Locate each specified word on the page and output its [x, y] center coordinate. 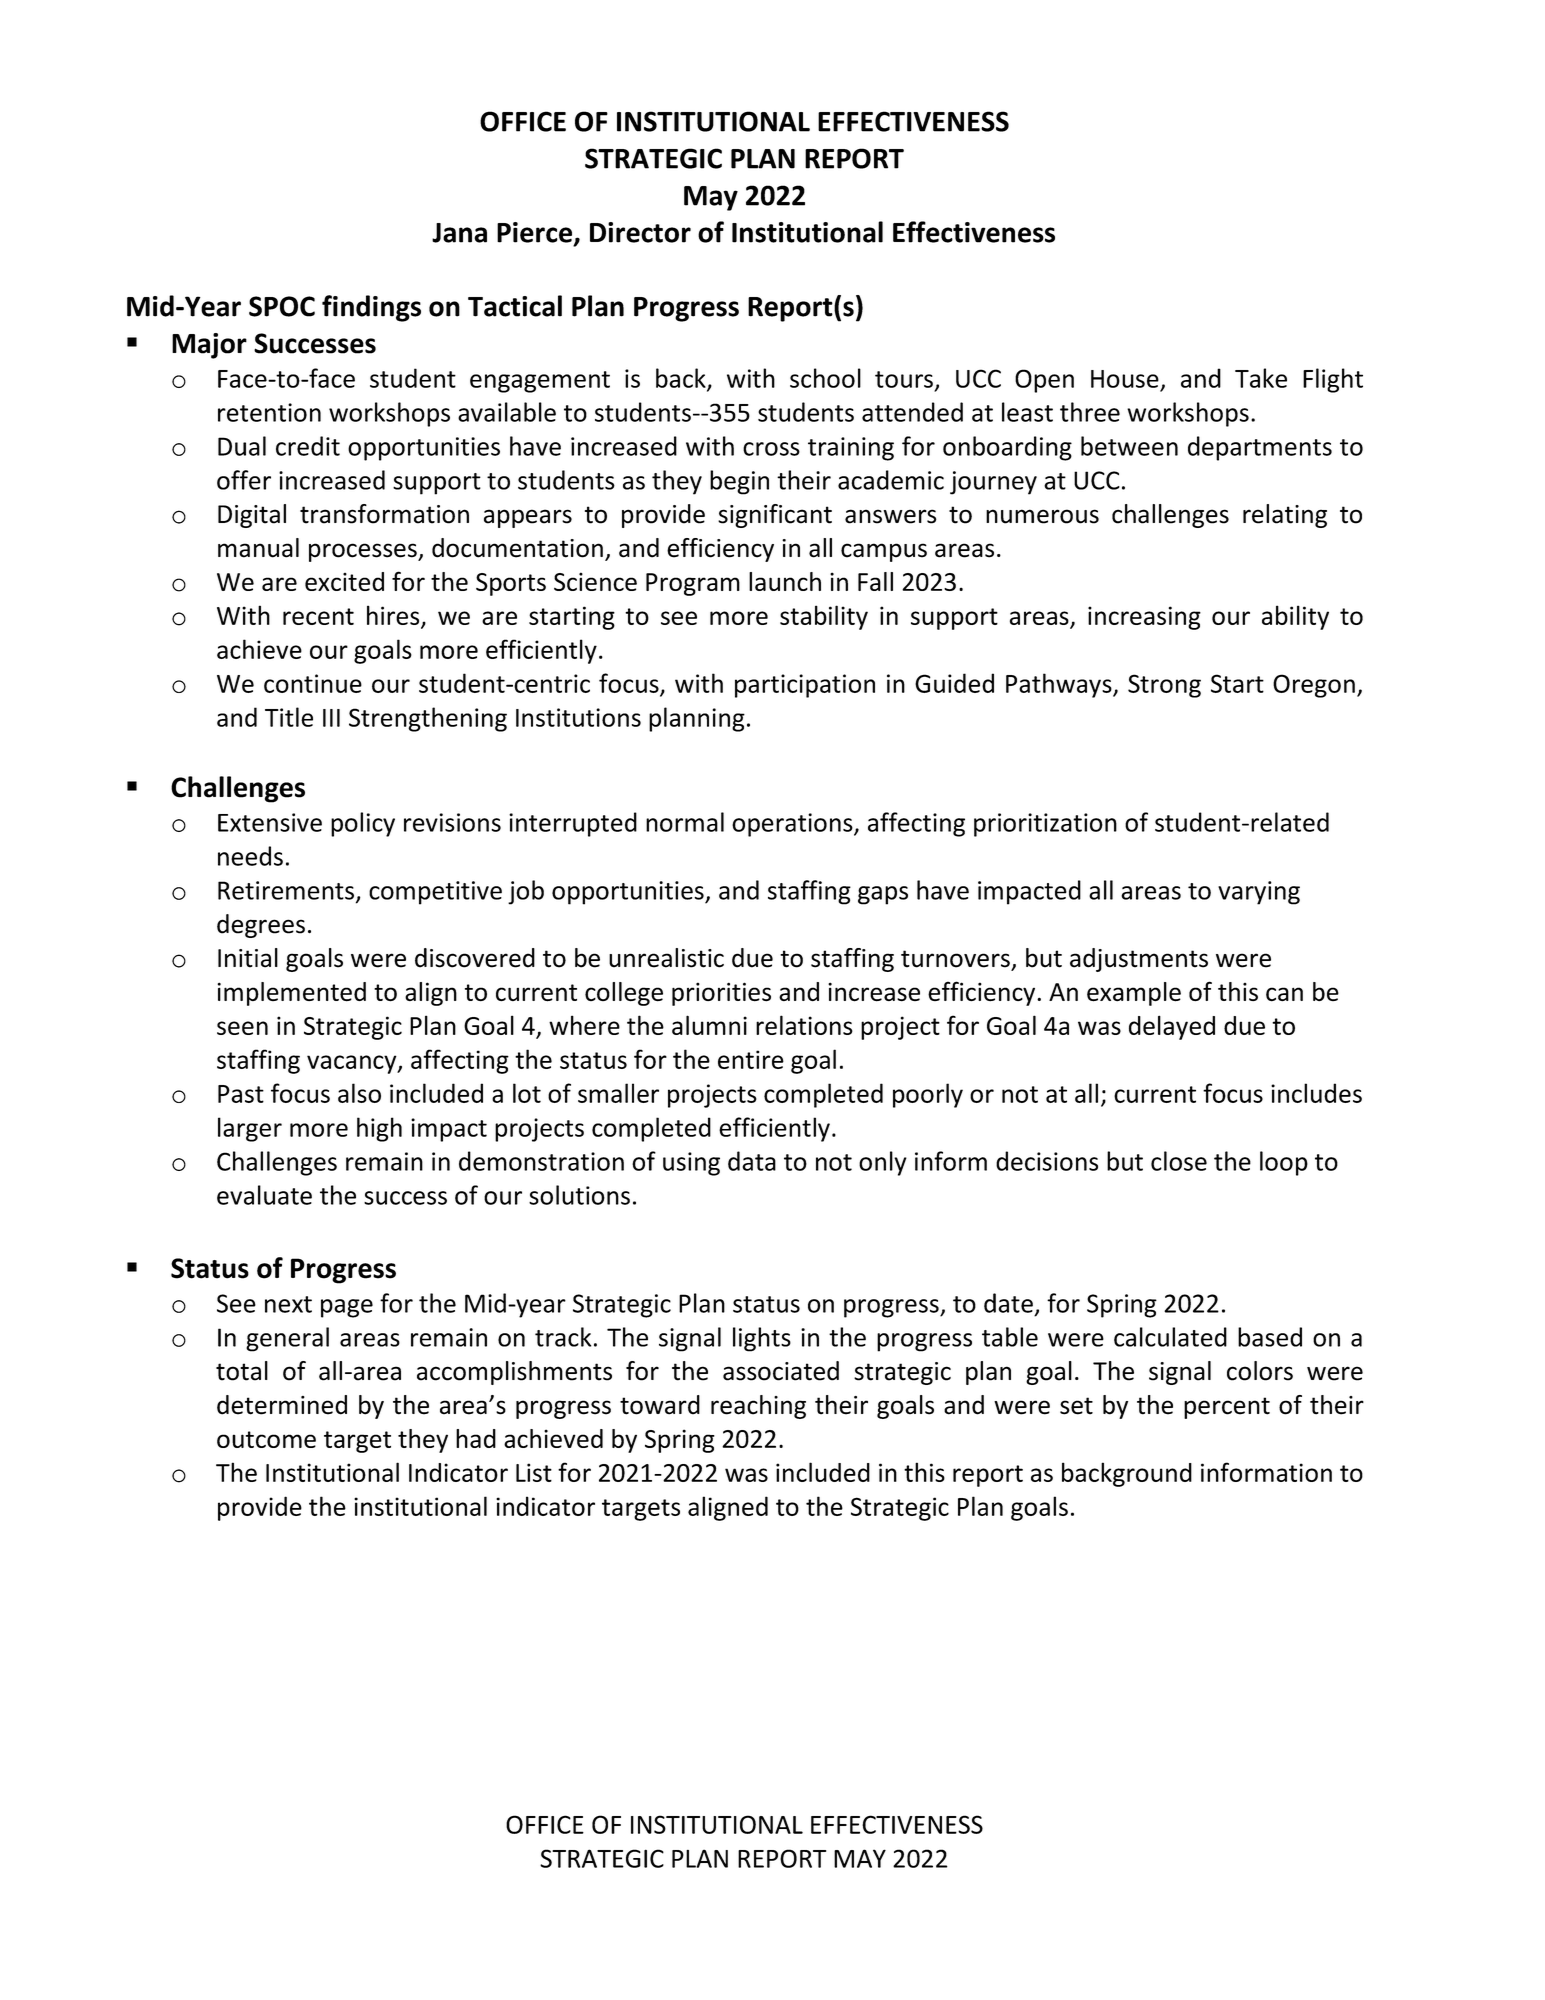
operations [793, 825]
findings [371, 308]
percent [1227, 1408]
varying [1259, 893]
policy [363, 824]
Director [640, 232]
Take [1261, 378]
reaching [758, 1407]
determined [282, 1405]
